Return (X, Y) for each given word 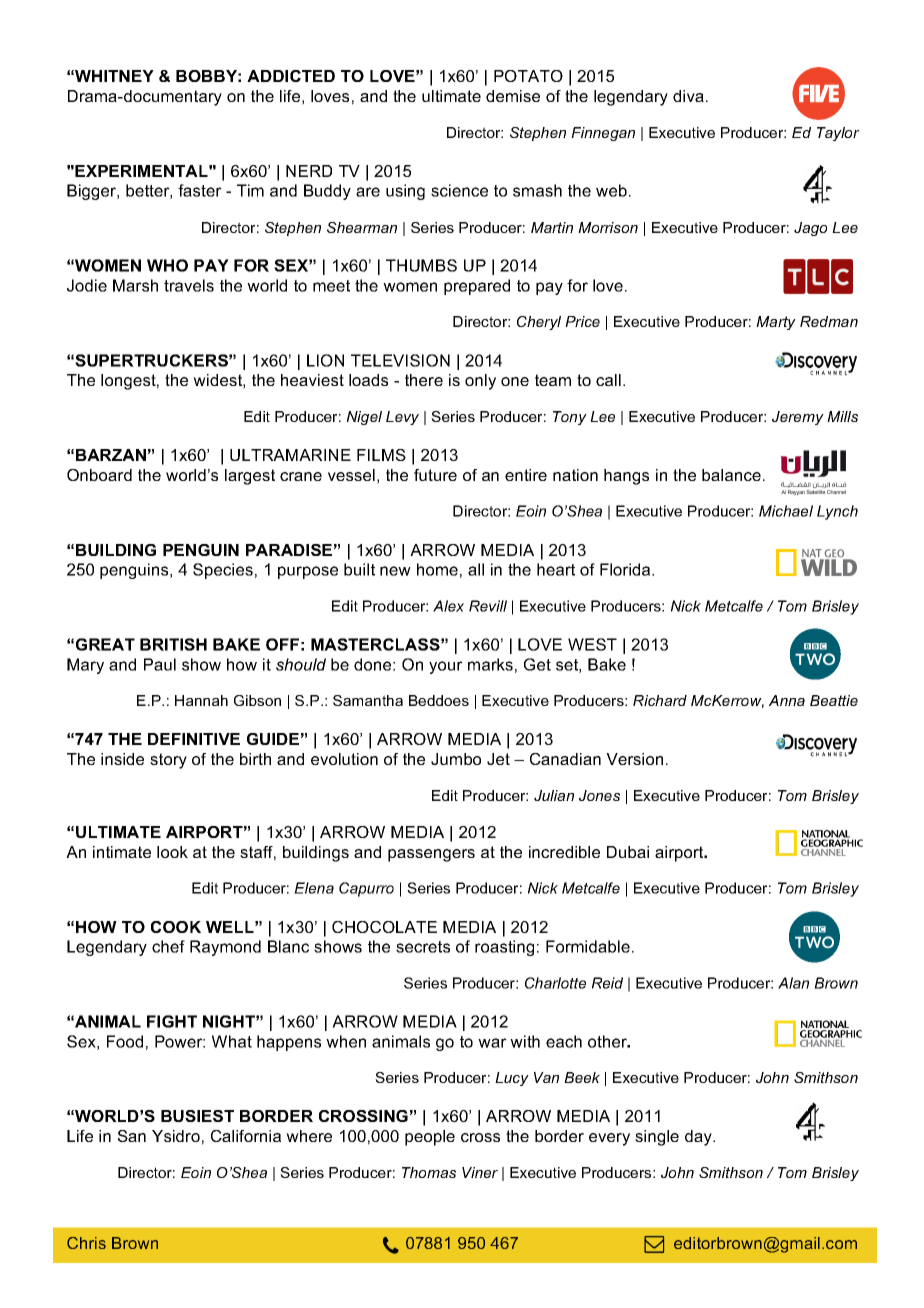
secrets (423, 947)
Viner (480, 1172)
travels (189, 285)
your (446, 667)
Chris (86, 1243)
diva (688, 96)
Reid (607, 983)
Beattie (834, 700)
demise (513, 96)
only (480, 382)
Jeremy (798, 418)
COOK (176, 927)
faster (200, 190)
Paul (160, 664)
